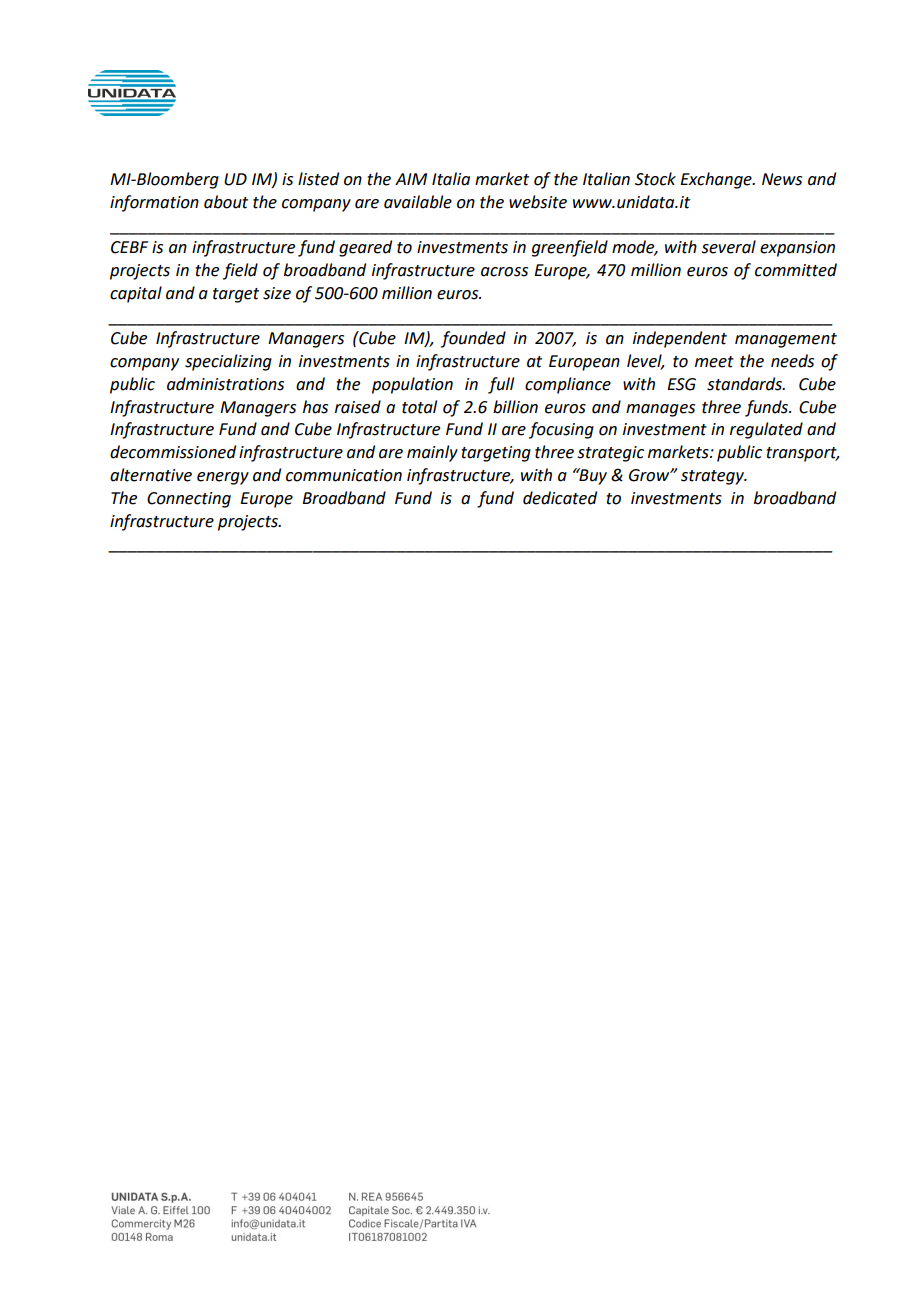  What do you see at coordinates (501, 385) in the screenshot?
I see `full` at bounding box center [501, 385].
